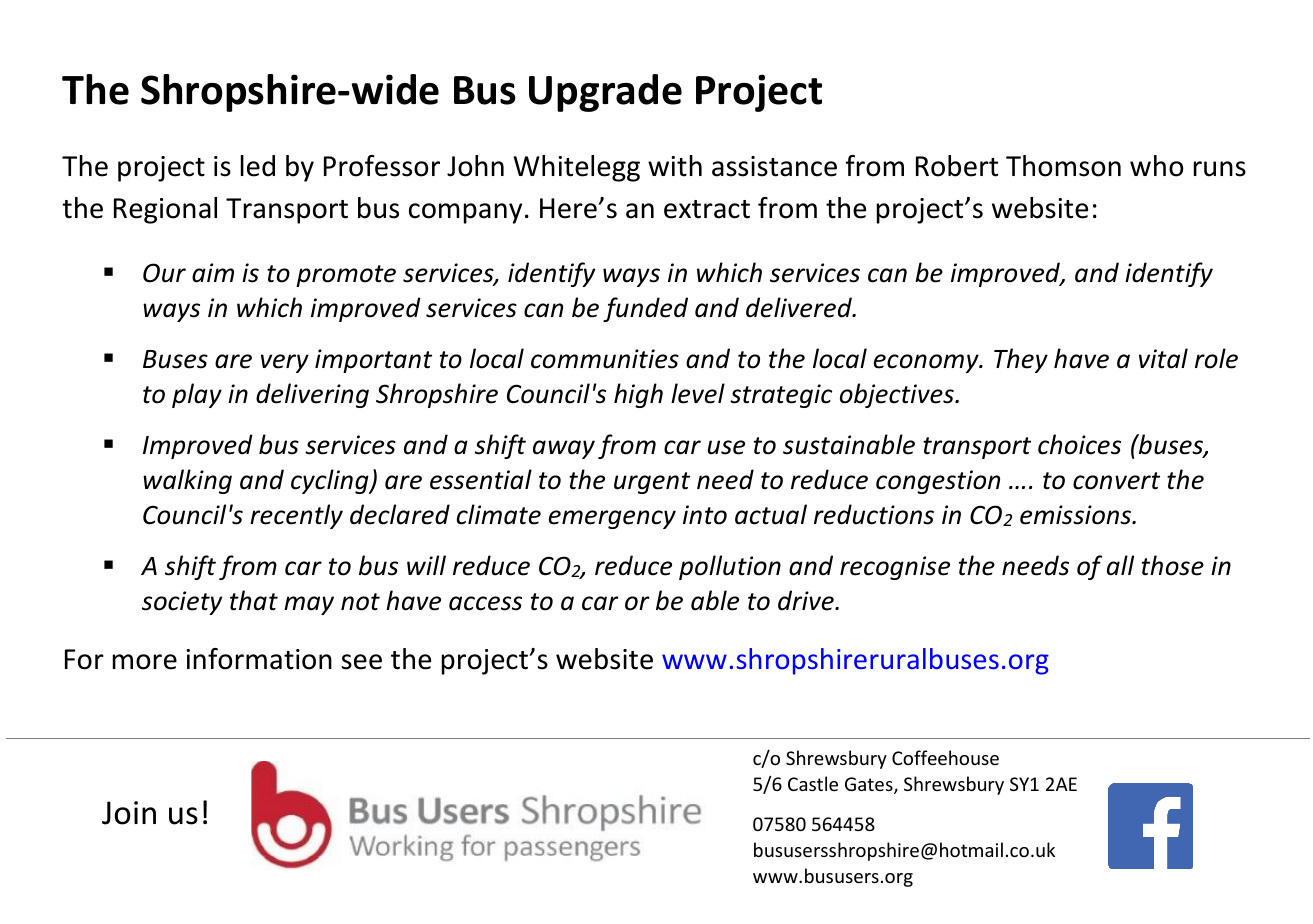  I want to click on funded, so click(645, 309).
